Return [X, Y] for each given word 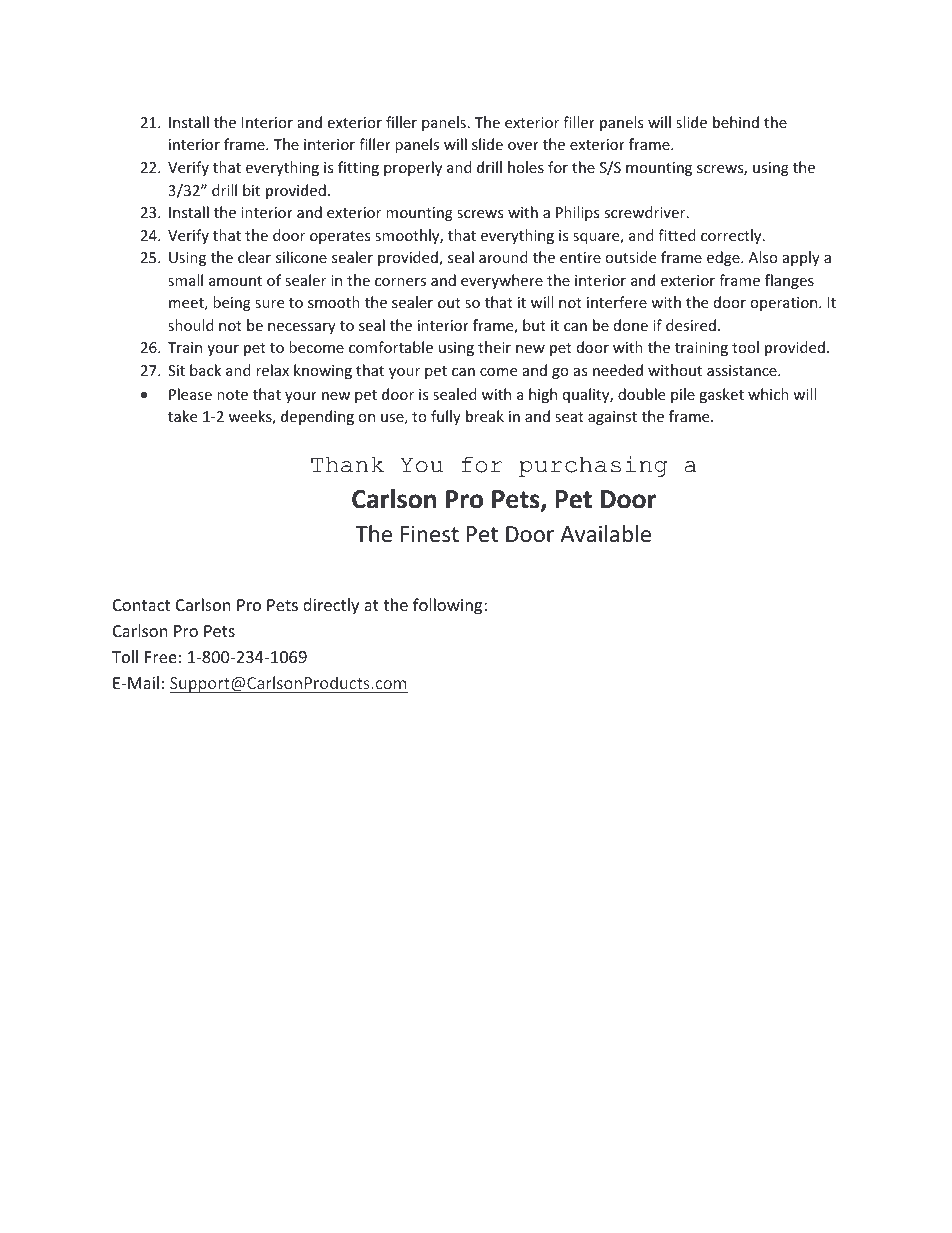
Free [161, 657]
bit [251, 190]
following [449, 606]
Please [190, 394]
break [485, 416]
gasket [721, 395]
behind [736, 122]
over [523, 146]
